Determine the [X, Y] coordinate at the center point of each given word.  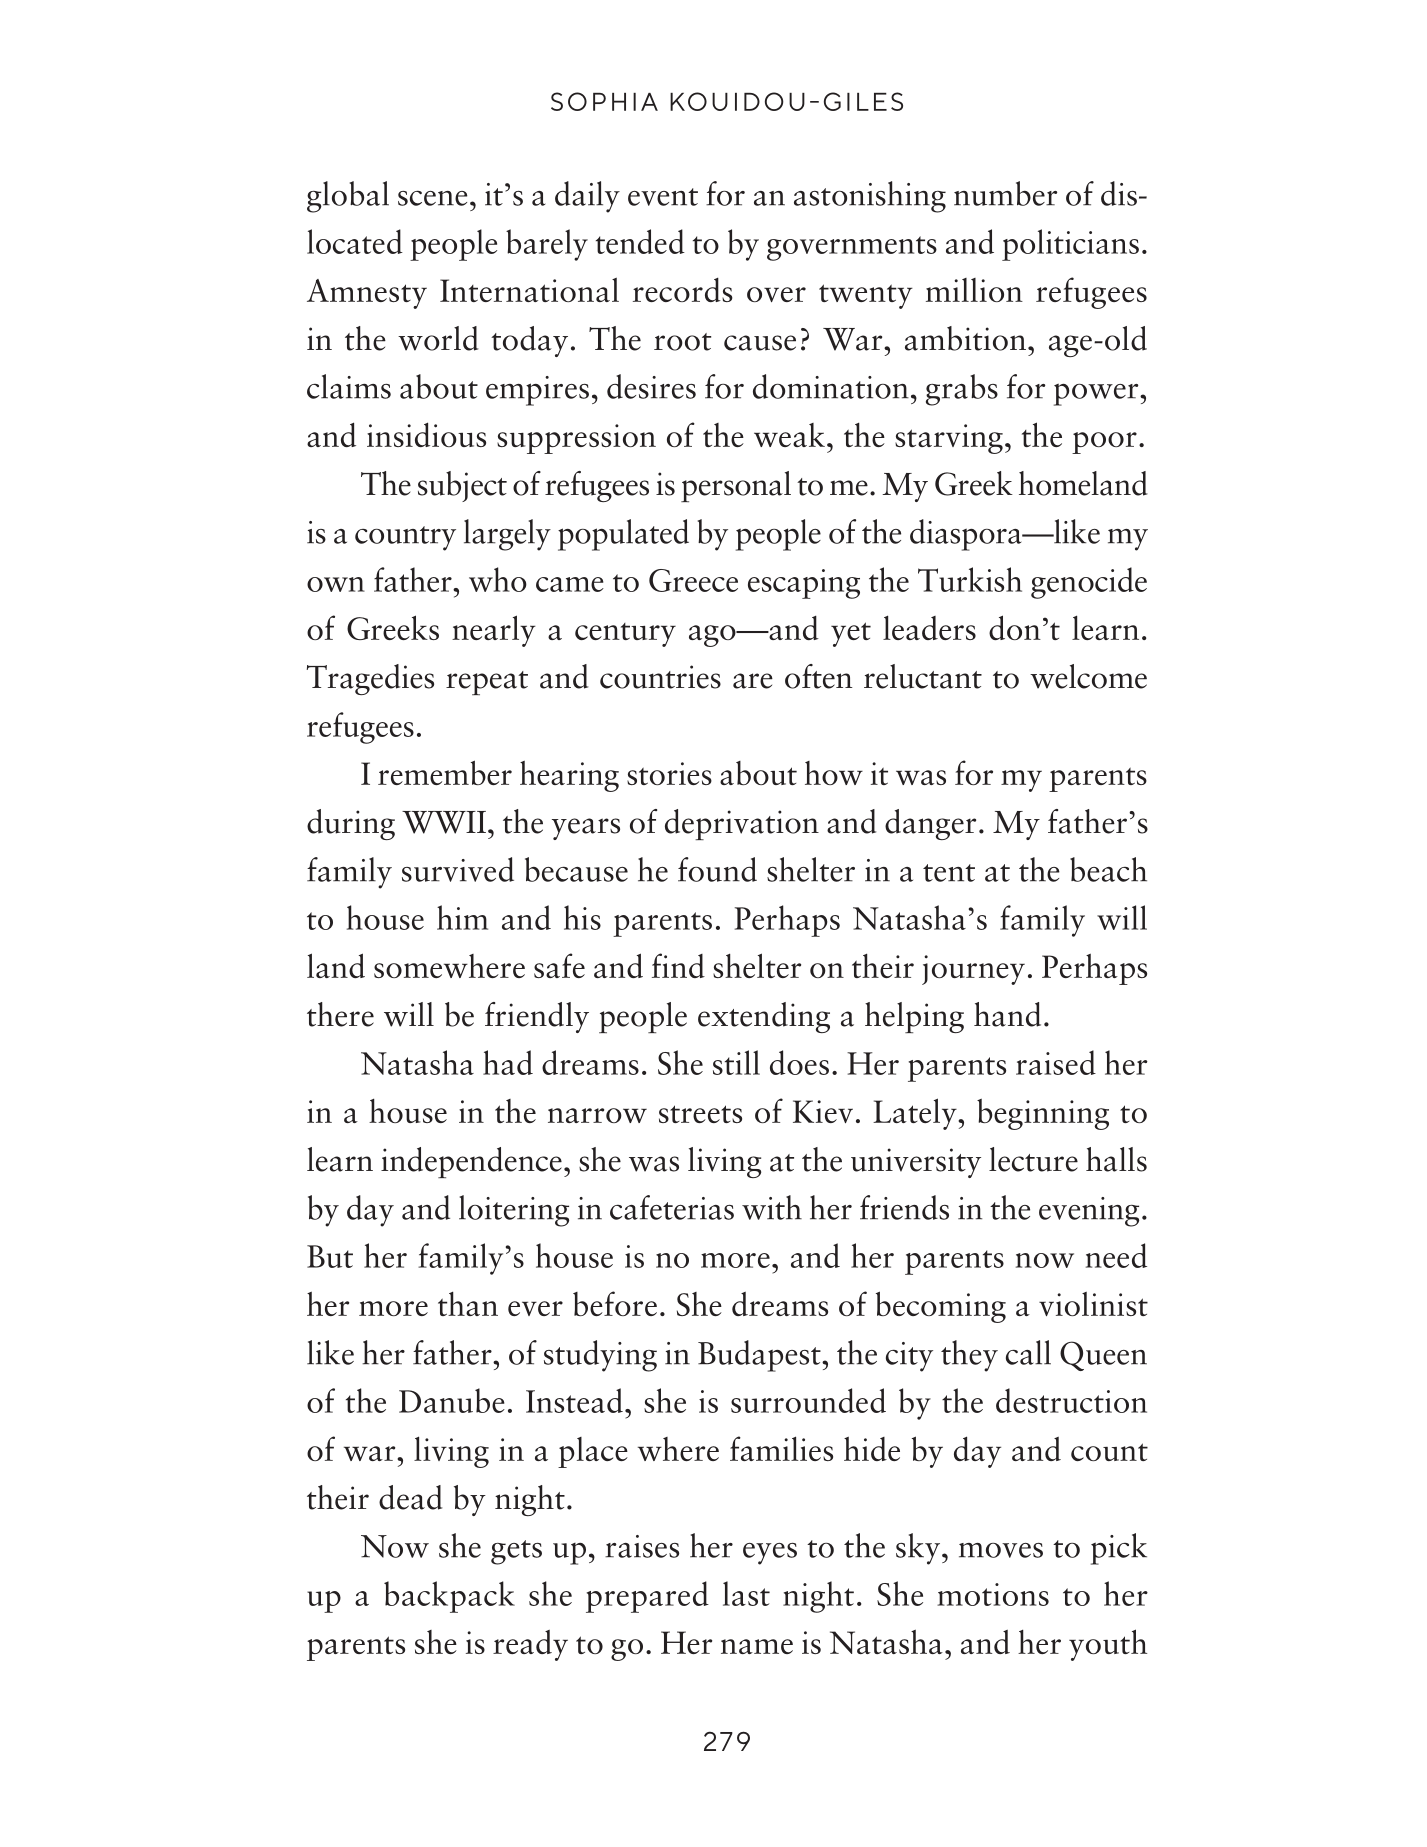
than [468, 1304]
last [746, 1593]
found [717, 869]
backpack [449, 1597]
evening [1089, 1212]
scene [432, 198]
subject [462, 486]
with [772, 1207]
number [1005, 193]
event [663, 197]
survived [458, 869]
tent [949, 873]
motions [993, 1594]
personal [736, 486]
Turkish [970, 579]
